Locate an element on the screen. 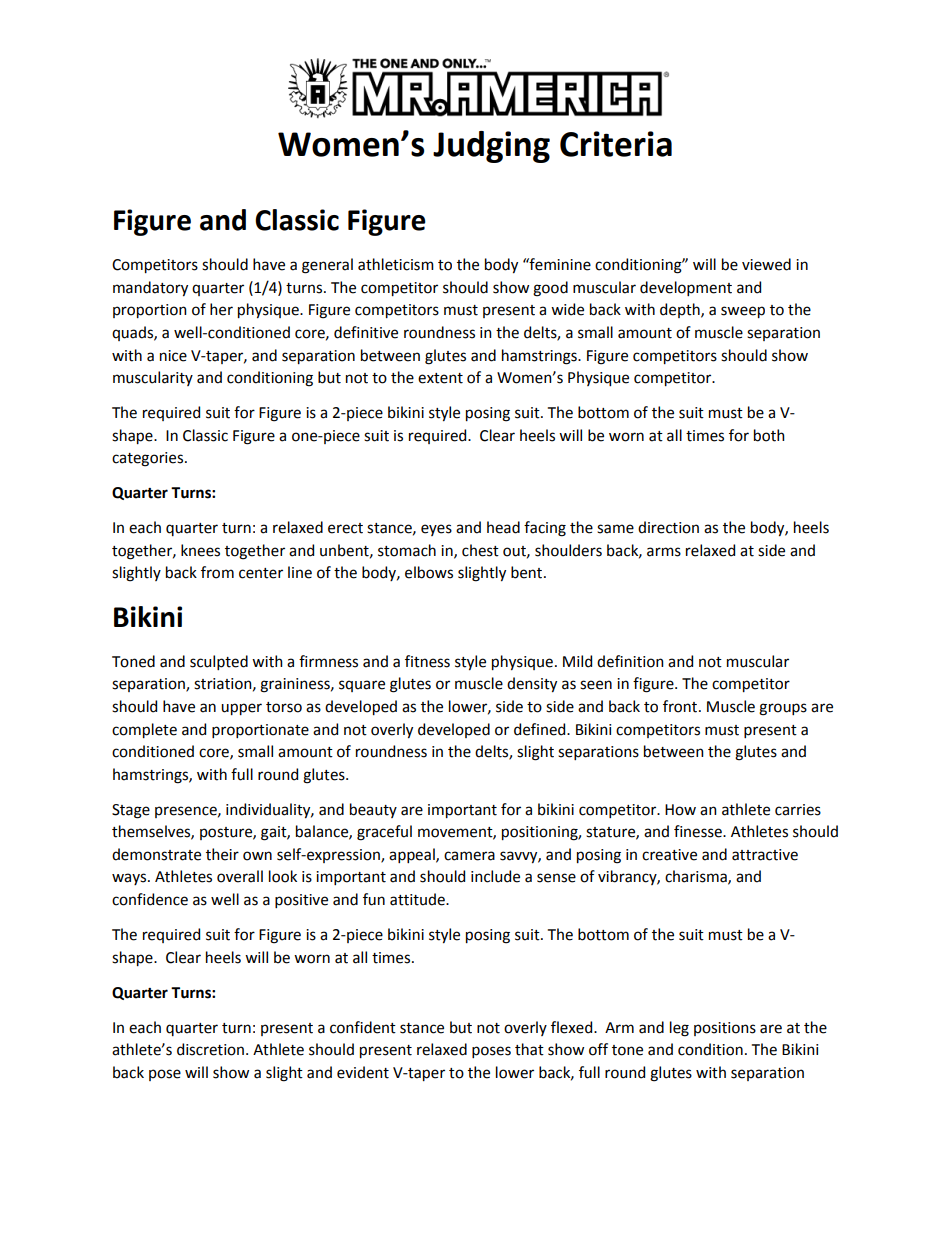 The image size is (952, 1233). Judging is located at coordinates (491, 147).
